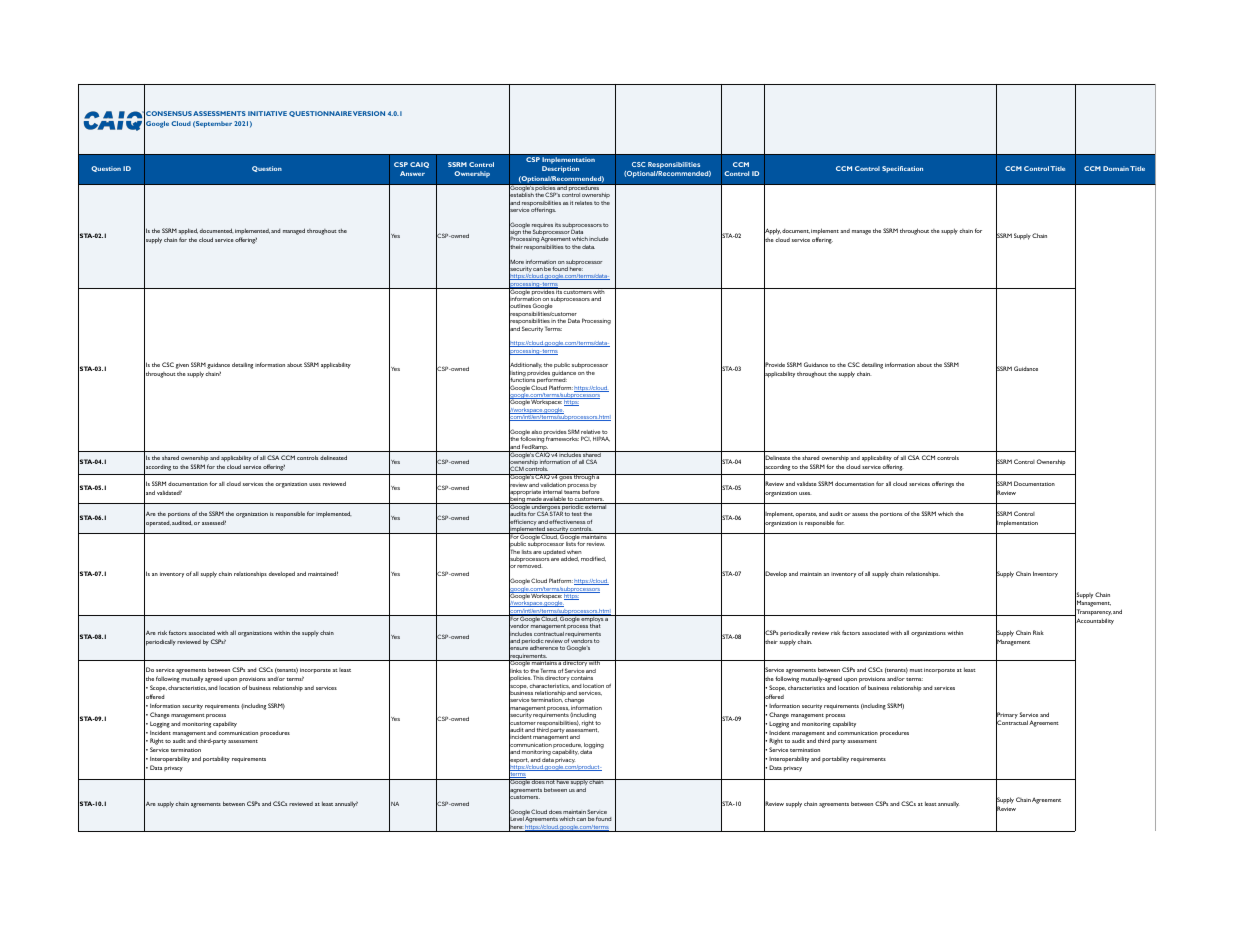  What do you see at coordinates (537, 432) in the page?
I see `also` at bounding box center [537, 432].
